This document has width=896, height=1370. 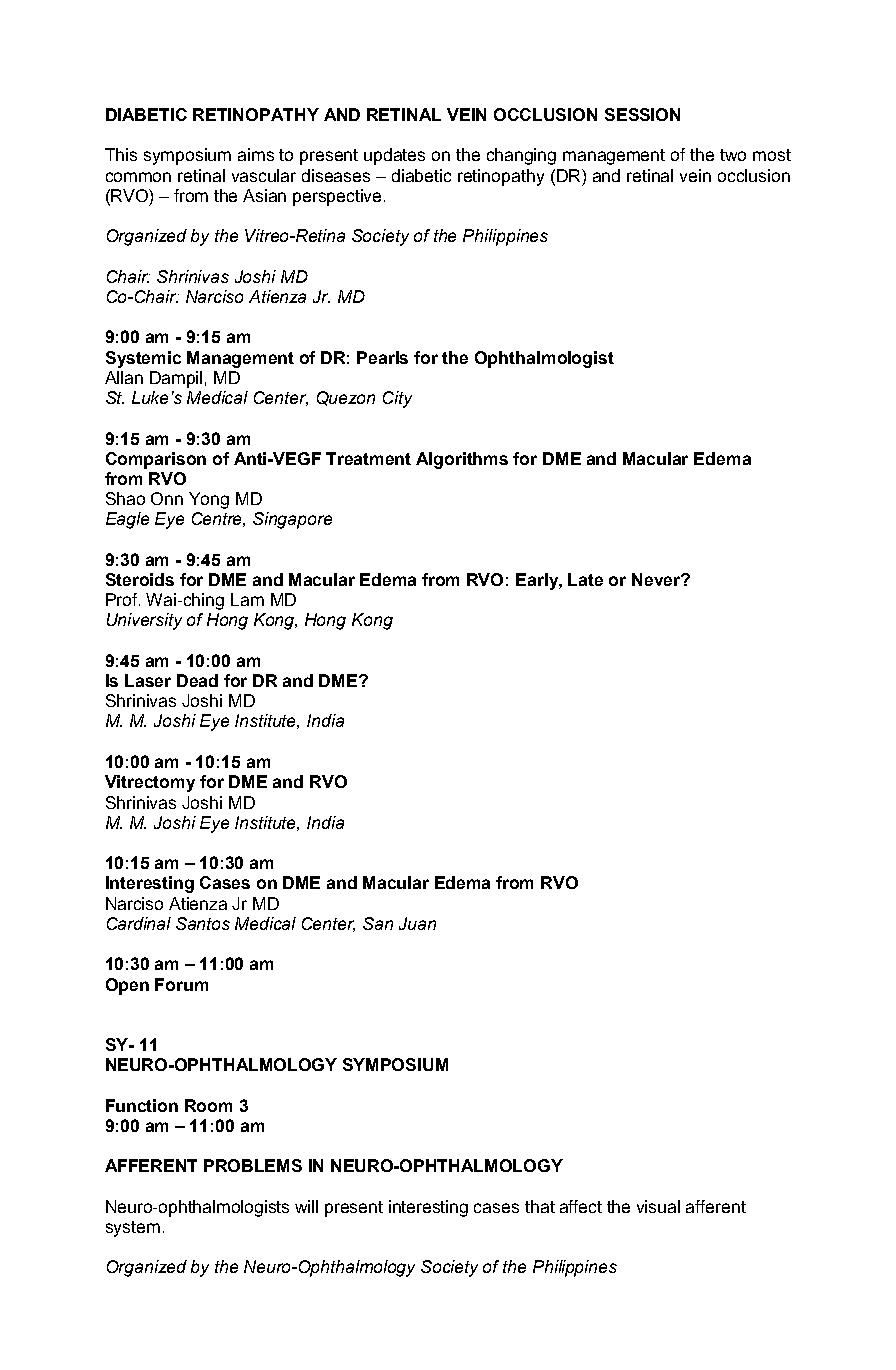 I want to click on Santos, so click(x=203, y=923).
